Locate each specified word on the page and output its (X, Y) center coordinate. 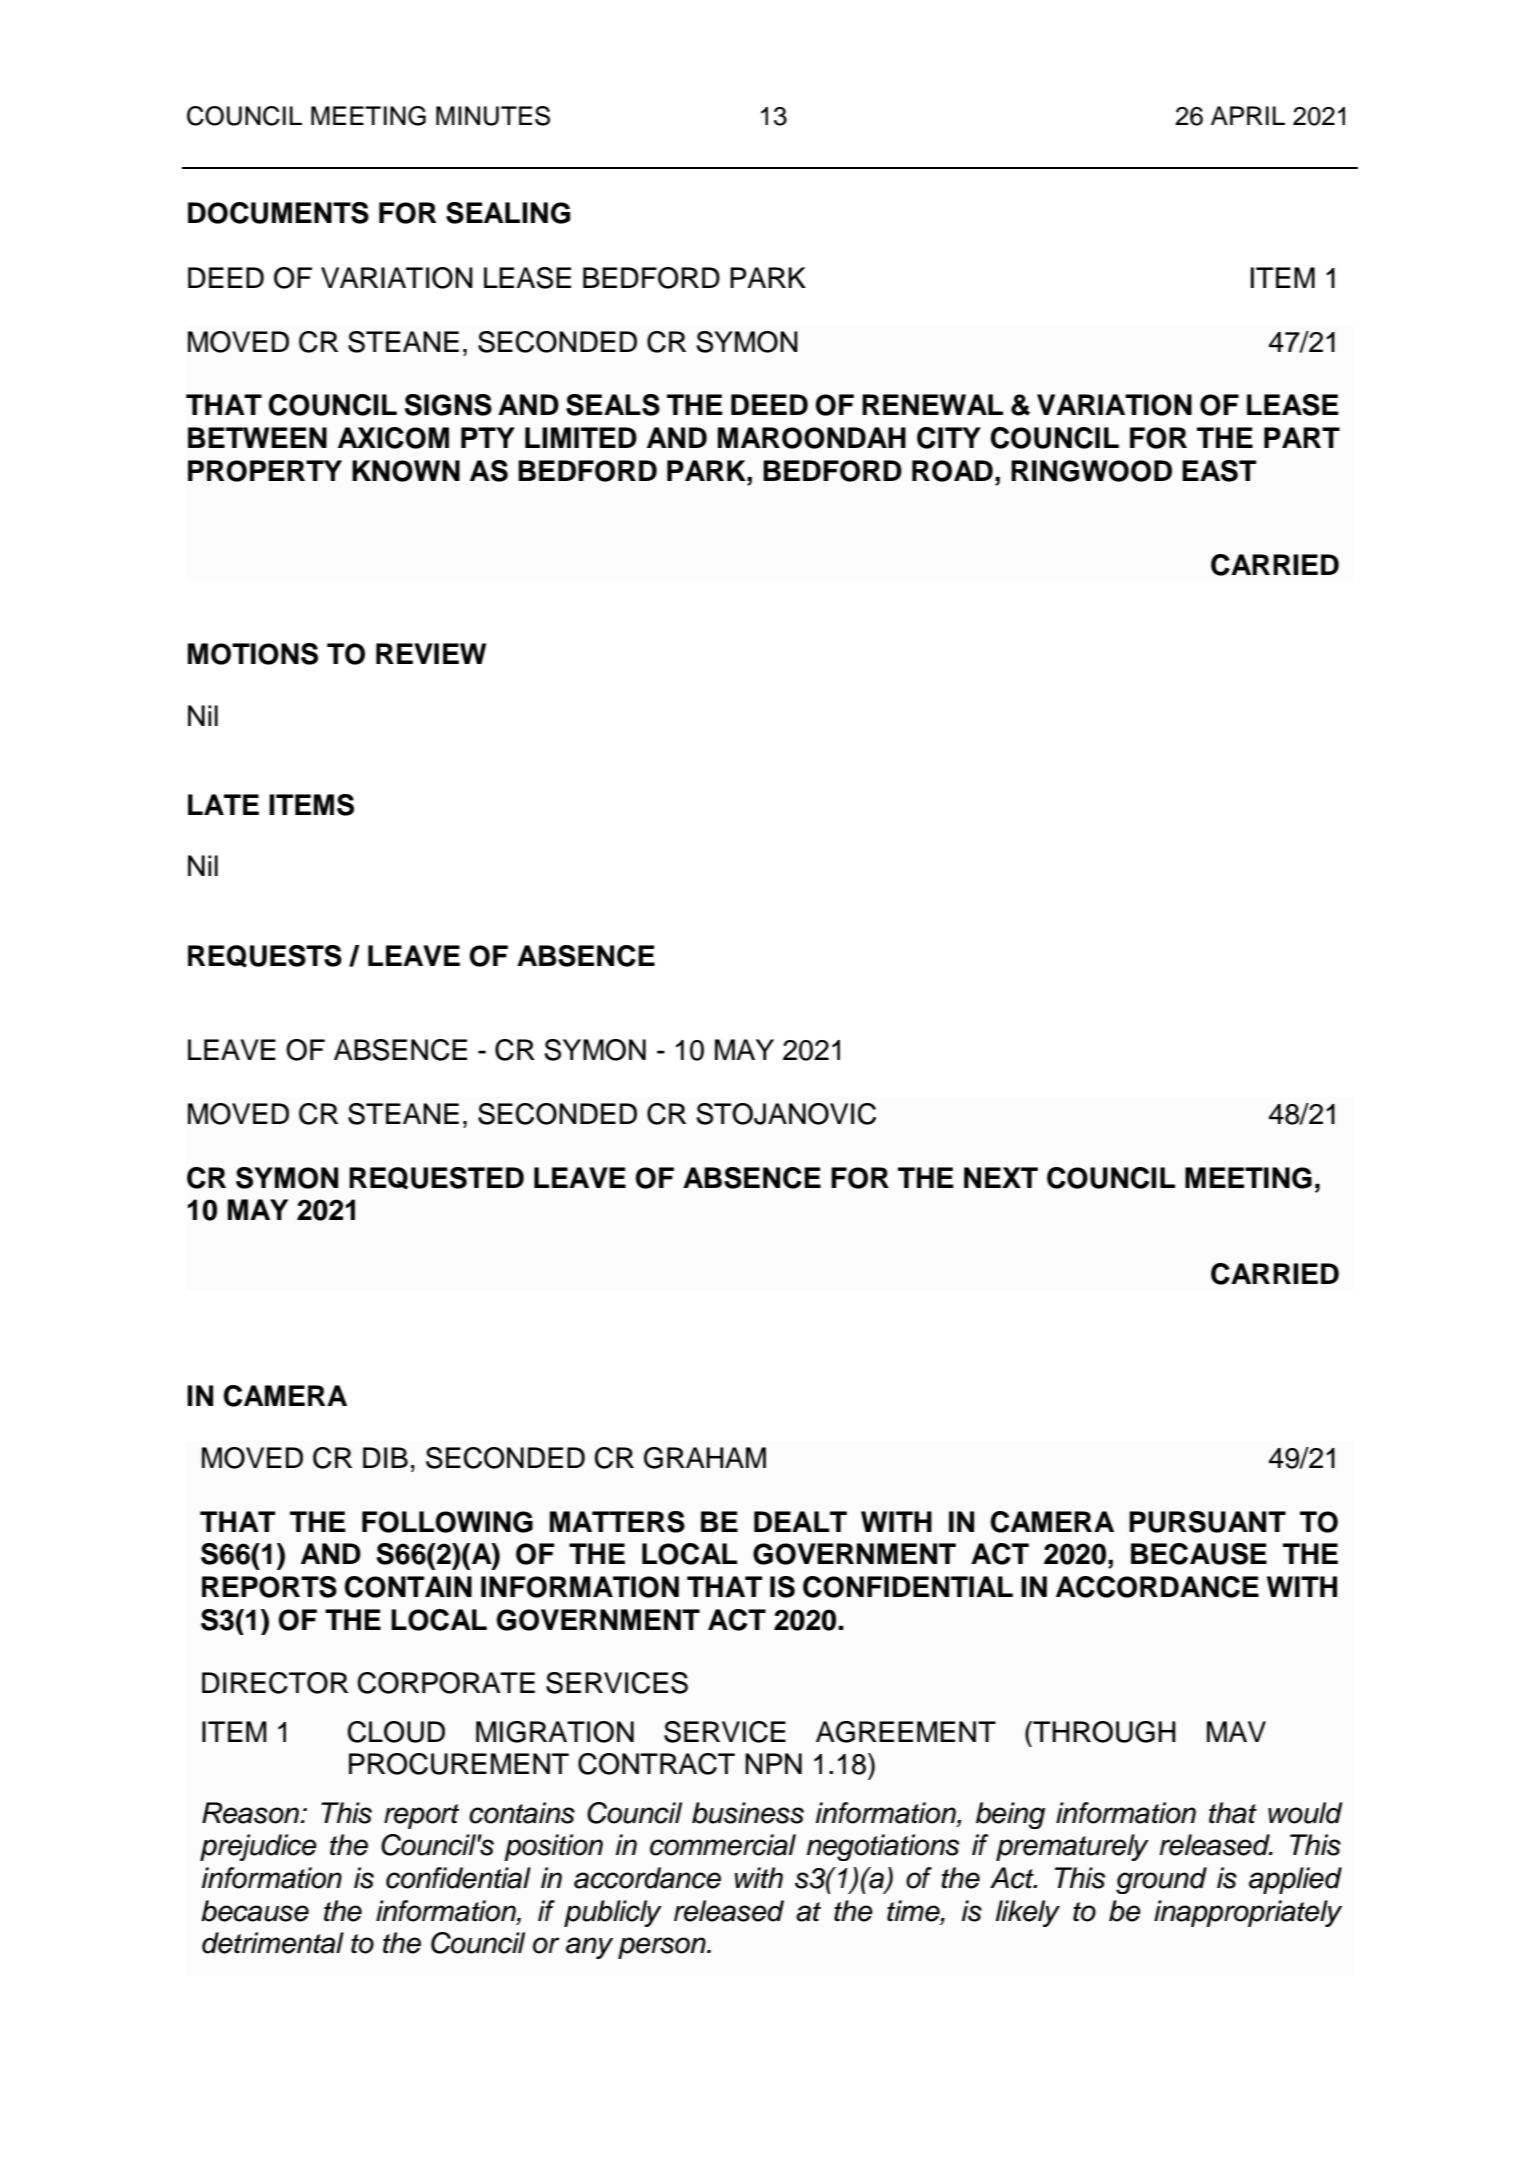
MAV (1236, 1731)
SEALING (508, 213)
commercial (723, 1845)
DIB (385, 1457)
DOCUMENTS (278, 213)
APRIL (1248, 115)
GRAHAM (705, 1458)
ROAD (952, 471)
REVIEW (431, 653)
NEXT (1001, 1177)
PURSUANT (1207, 1522)
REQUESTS (265, 956)
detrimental (273, 1943)
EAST (1219, 471)
